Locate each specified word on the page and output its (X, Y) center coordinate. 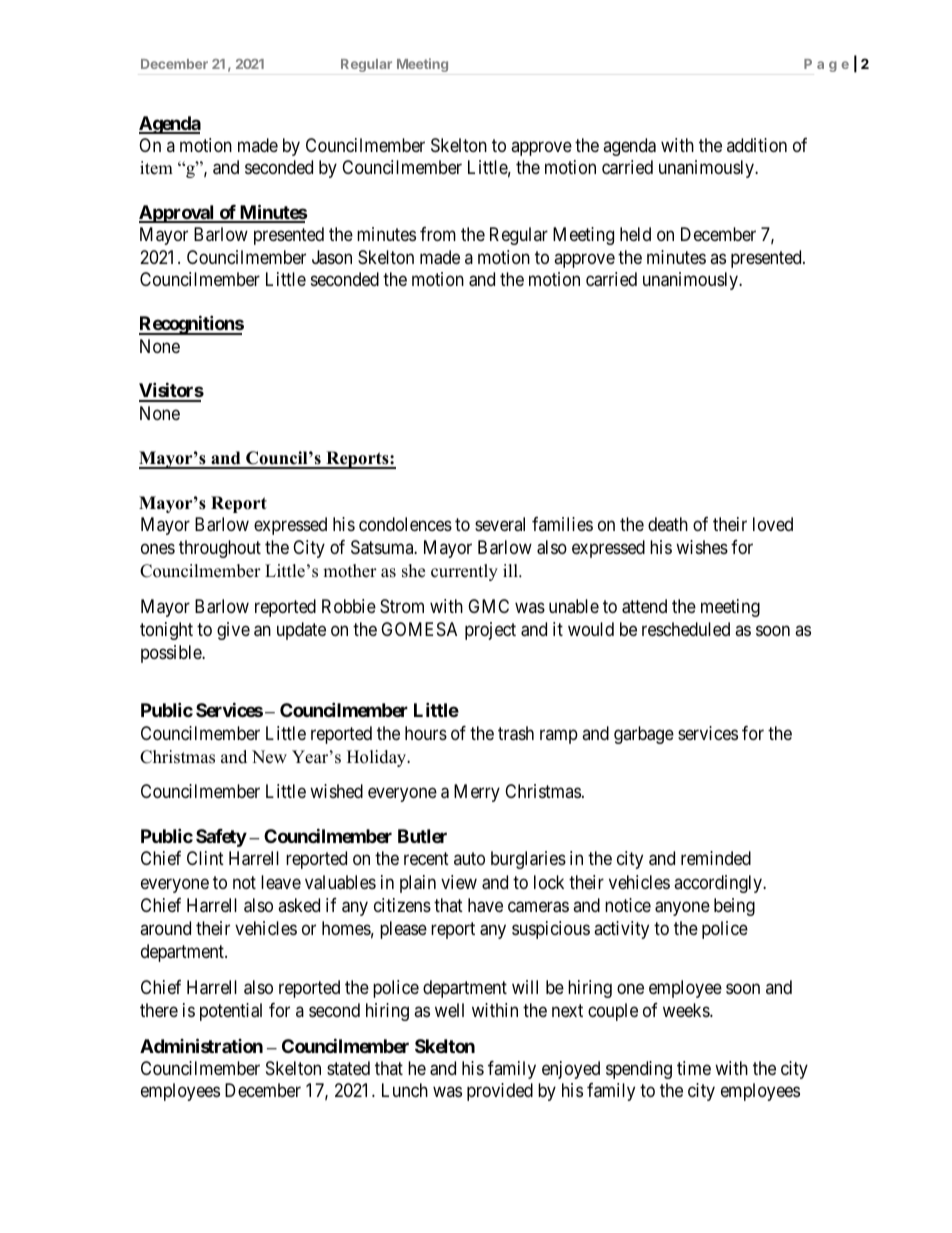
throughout (220, 549)
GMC (488, 606)
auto (469, 859)
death (668, 524)
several (500, 524)
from (438, 234)
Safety (221, 838)
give (233, 631)
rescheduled (686, 629)
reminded (716, 858)
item (156, 168)
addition (757, 145)
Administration (201, 1045)
